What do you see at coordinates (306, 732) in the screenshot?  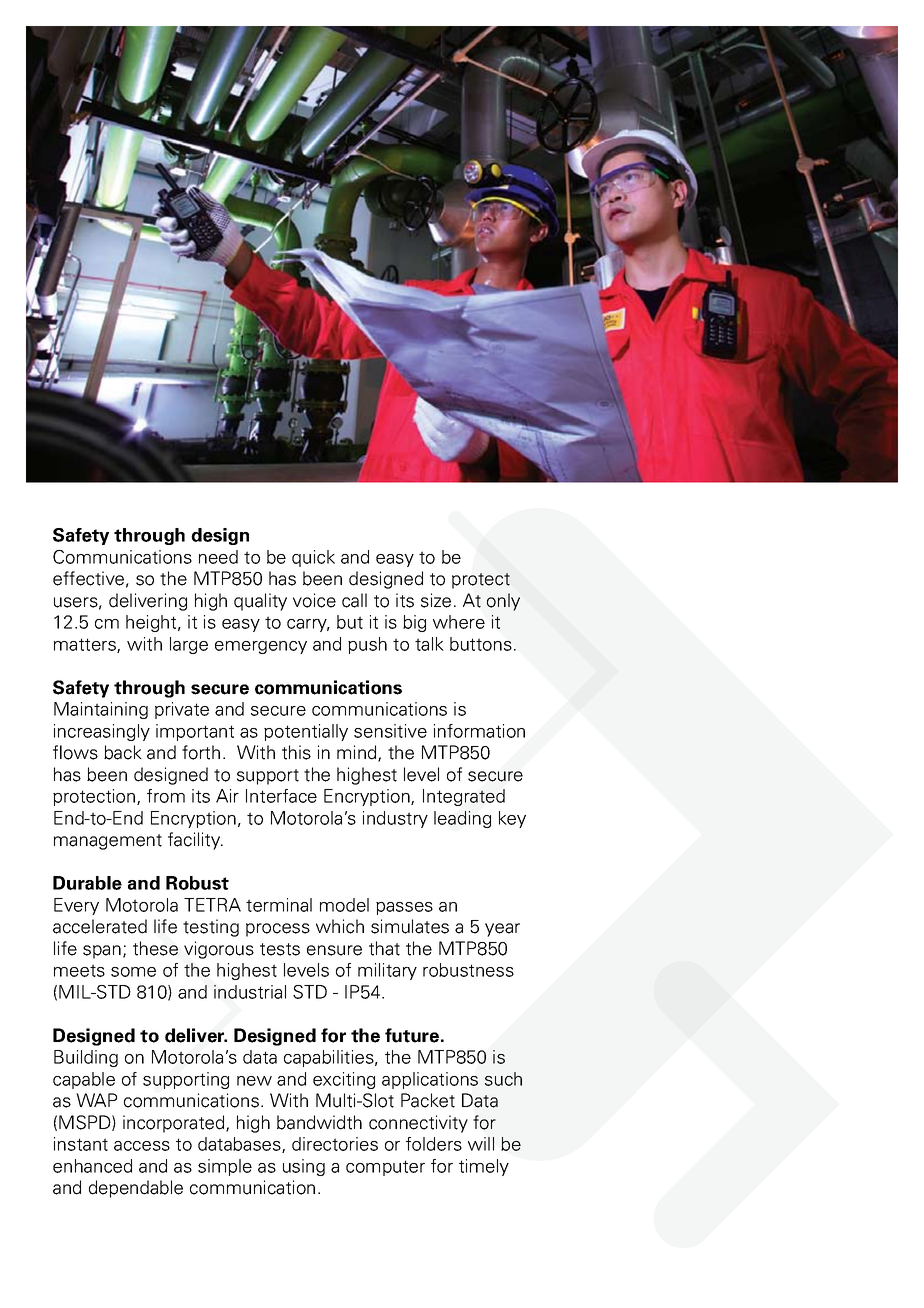 I see `potentially` at bounding box center [306, 732].
